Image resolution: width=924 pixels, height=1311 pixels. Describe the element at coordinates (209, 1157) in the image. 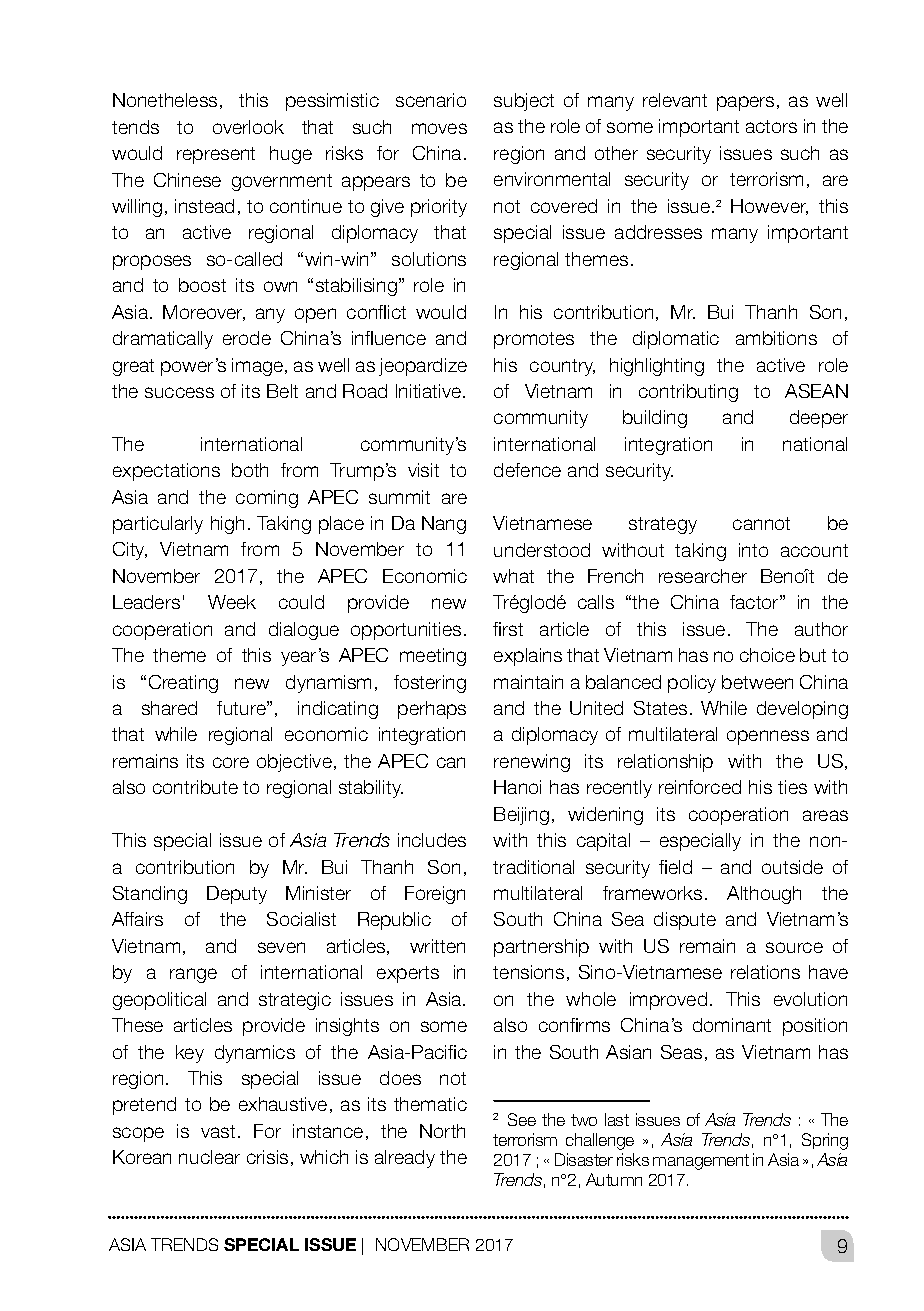

I see `nuclear` at that location.
